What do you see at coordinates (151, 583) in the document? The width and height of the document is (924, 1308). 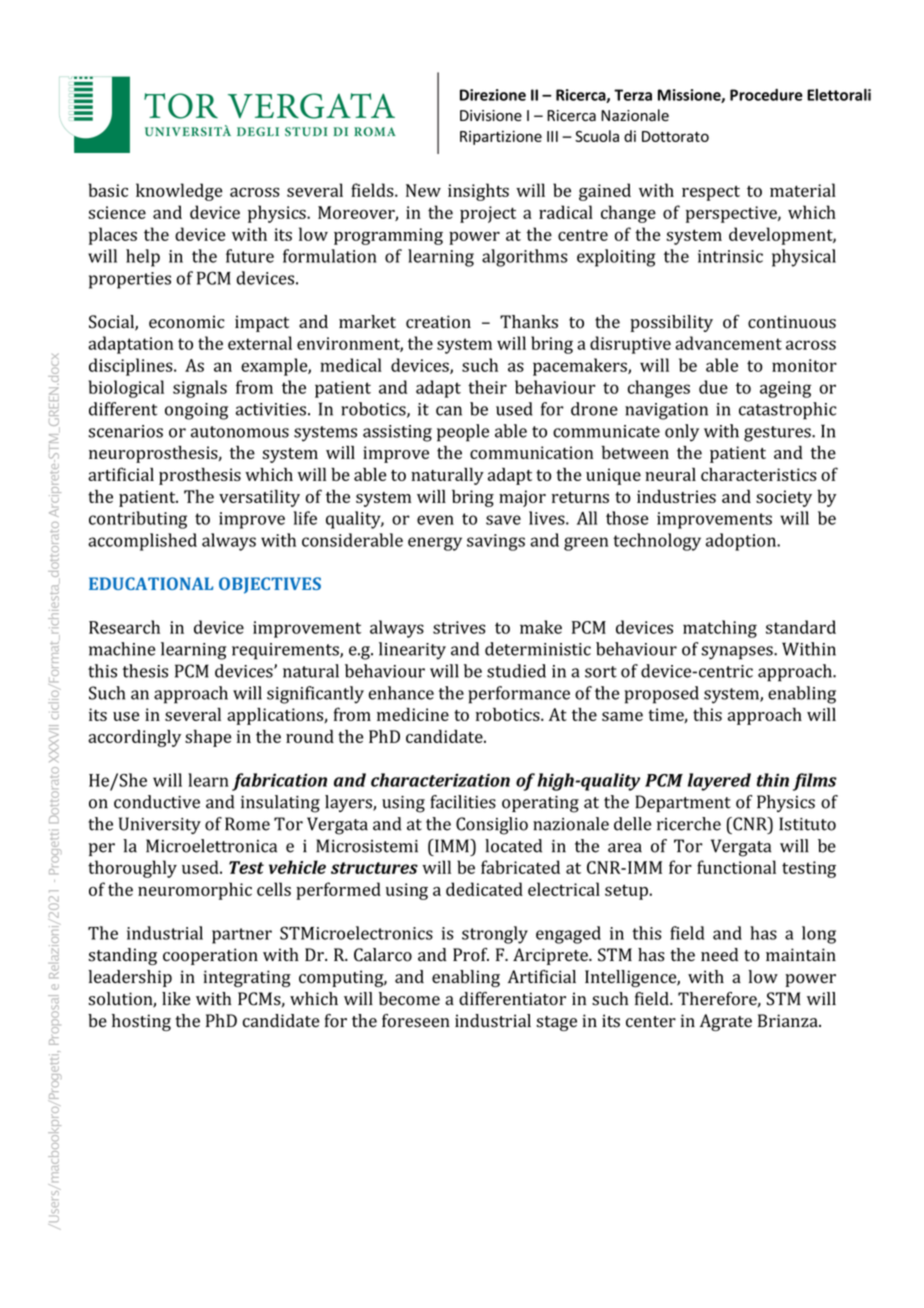 I see `EDUCATIONAL` at bounding box center [151, 583].
